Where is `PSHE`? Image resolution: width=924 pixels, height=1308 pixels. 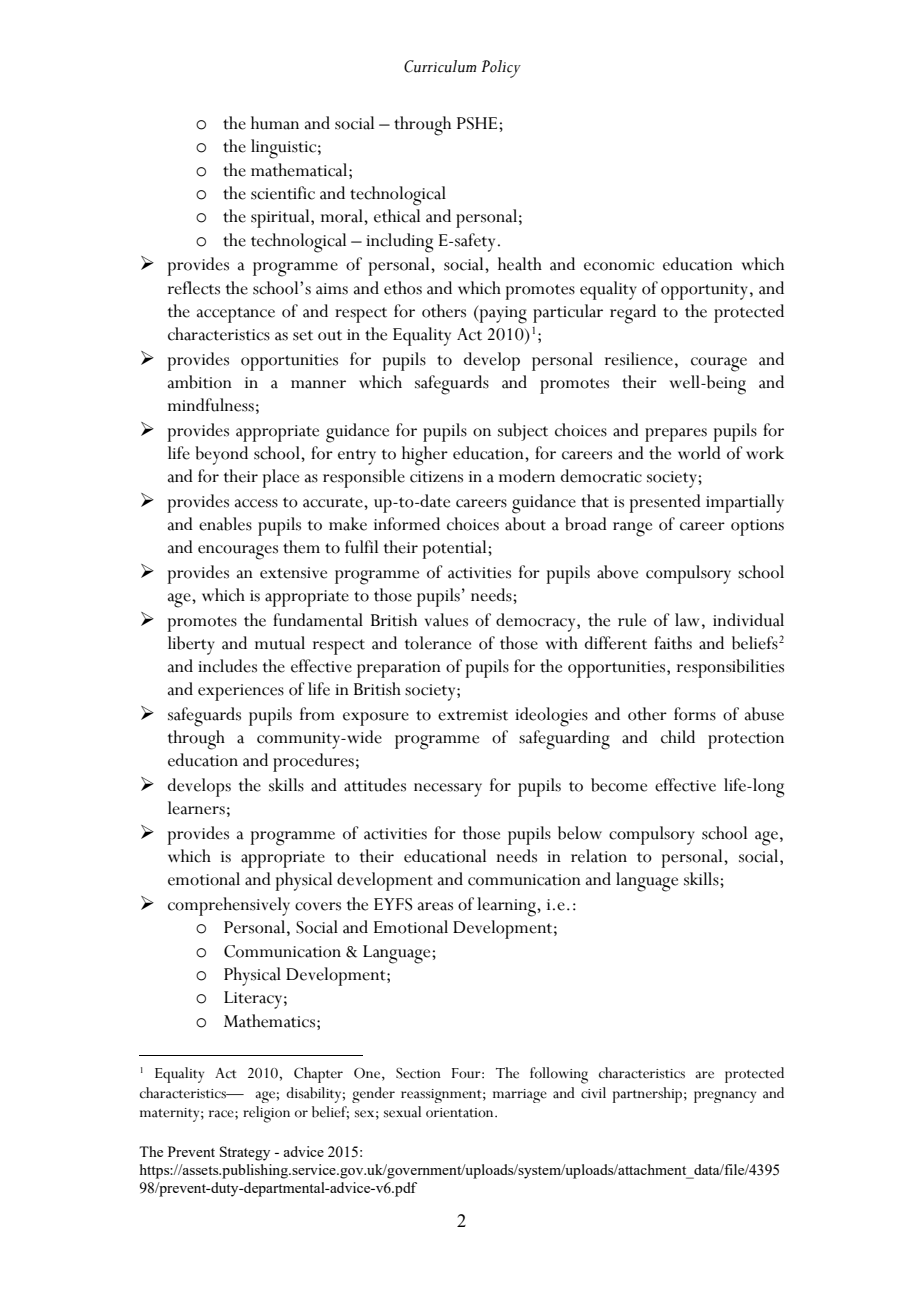
PSHE is located at coordinates (478, 123).
